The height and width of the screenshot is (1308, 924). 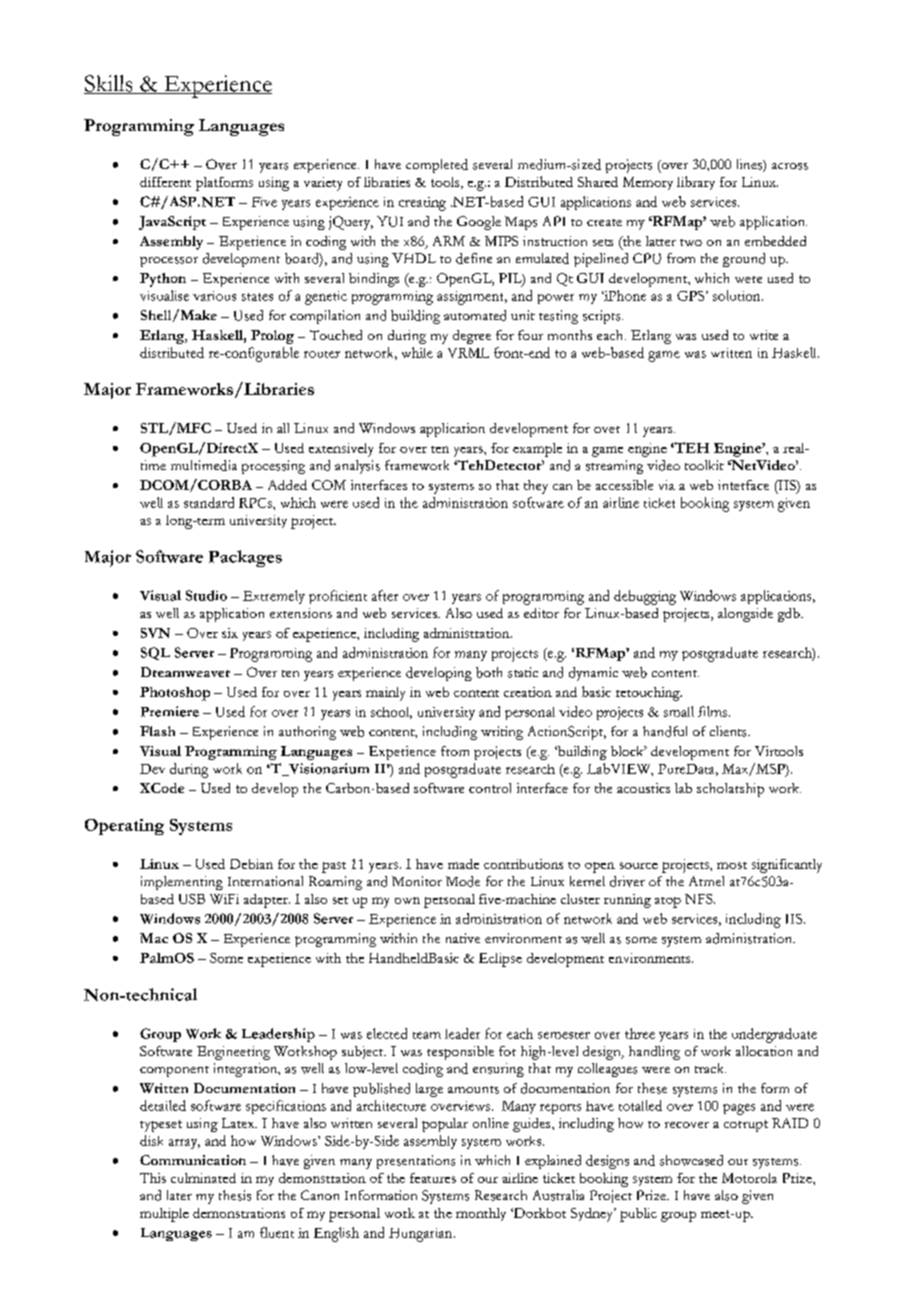 I want to click on both, so click(x=489, y=672).
